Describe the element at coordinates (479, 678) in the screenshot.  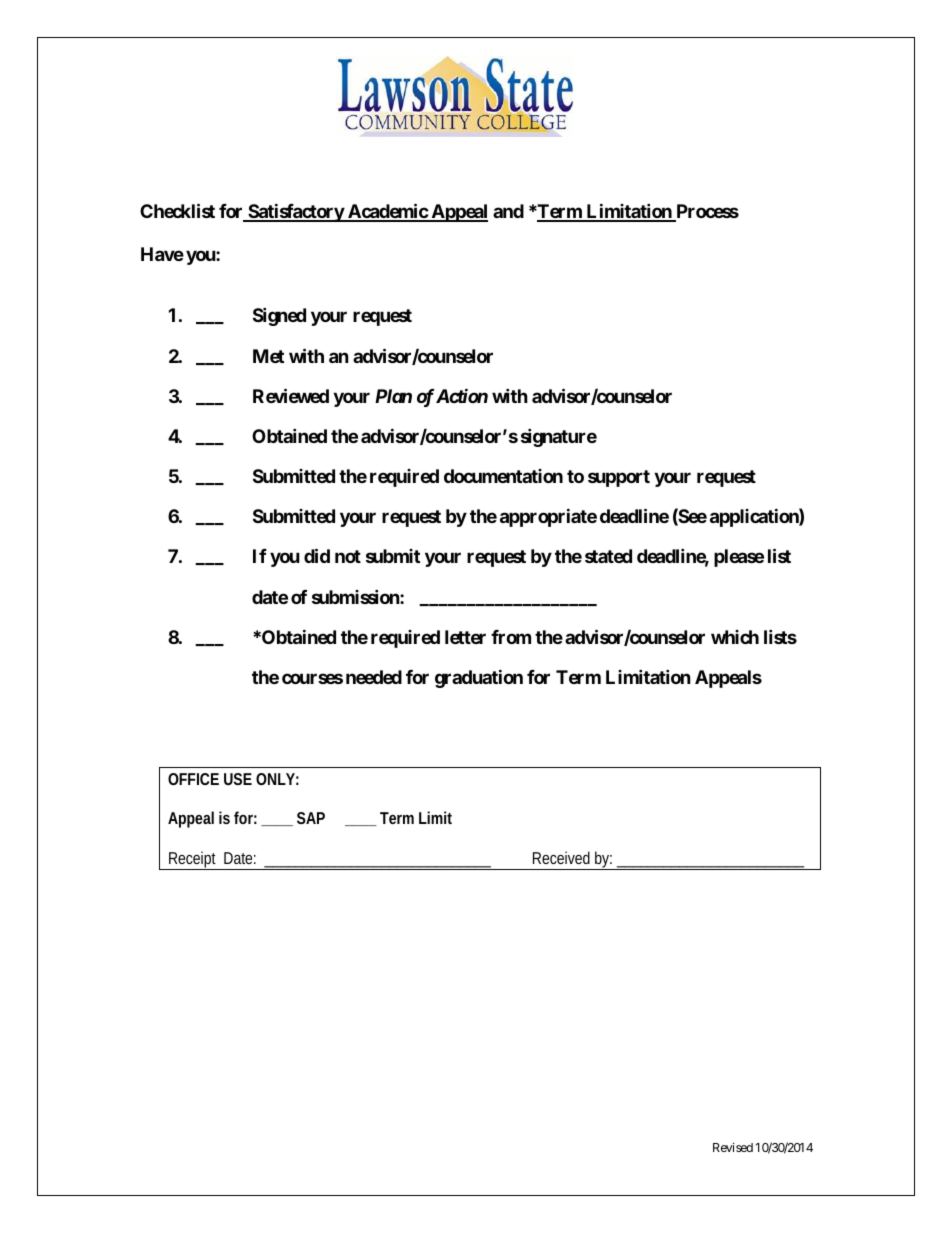
I see `graduation` at that location.
